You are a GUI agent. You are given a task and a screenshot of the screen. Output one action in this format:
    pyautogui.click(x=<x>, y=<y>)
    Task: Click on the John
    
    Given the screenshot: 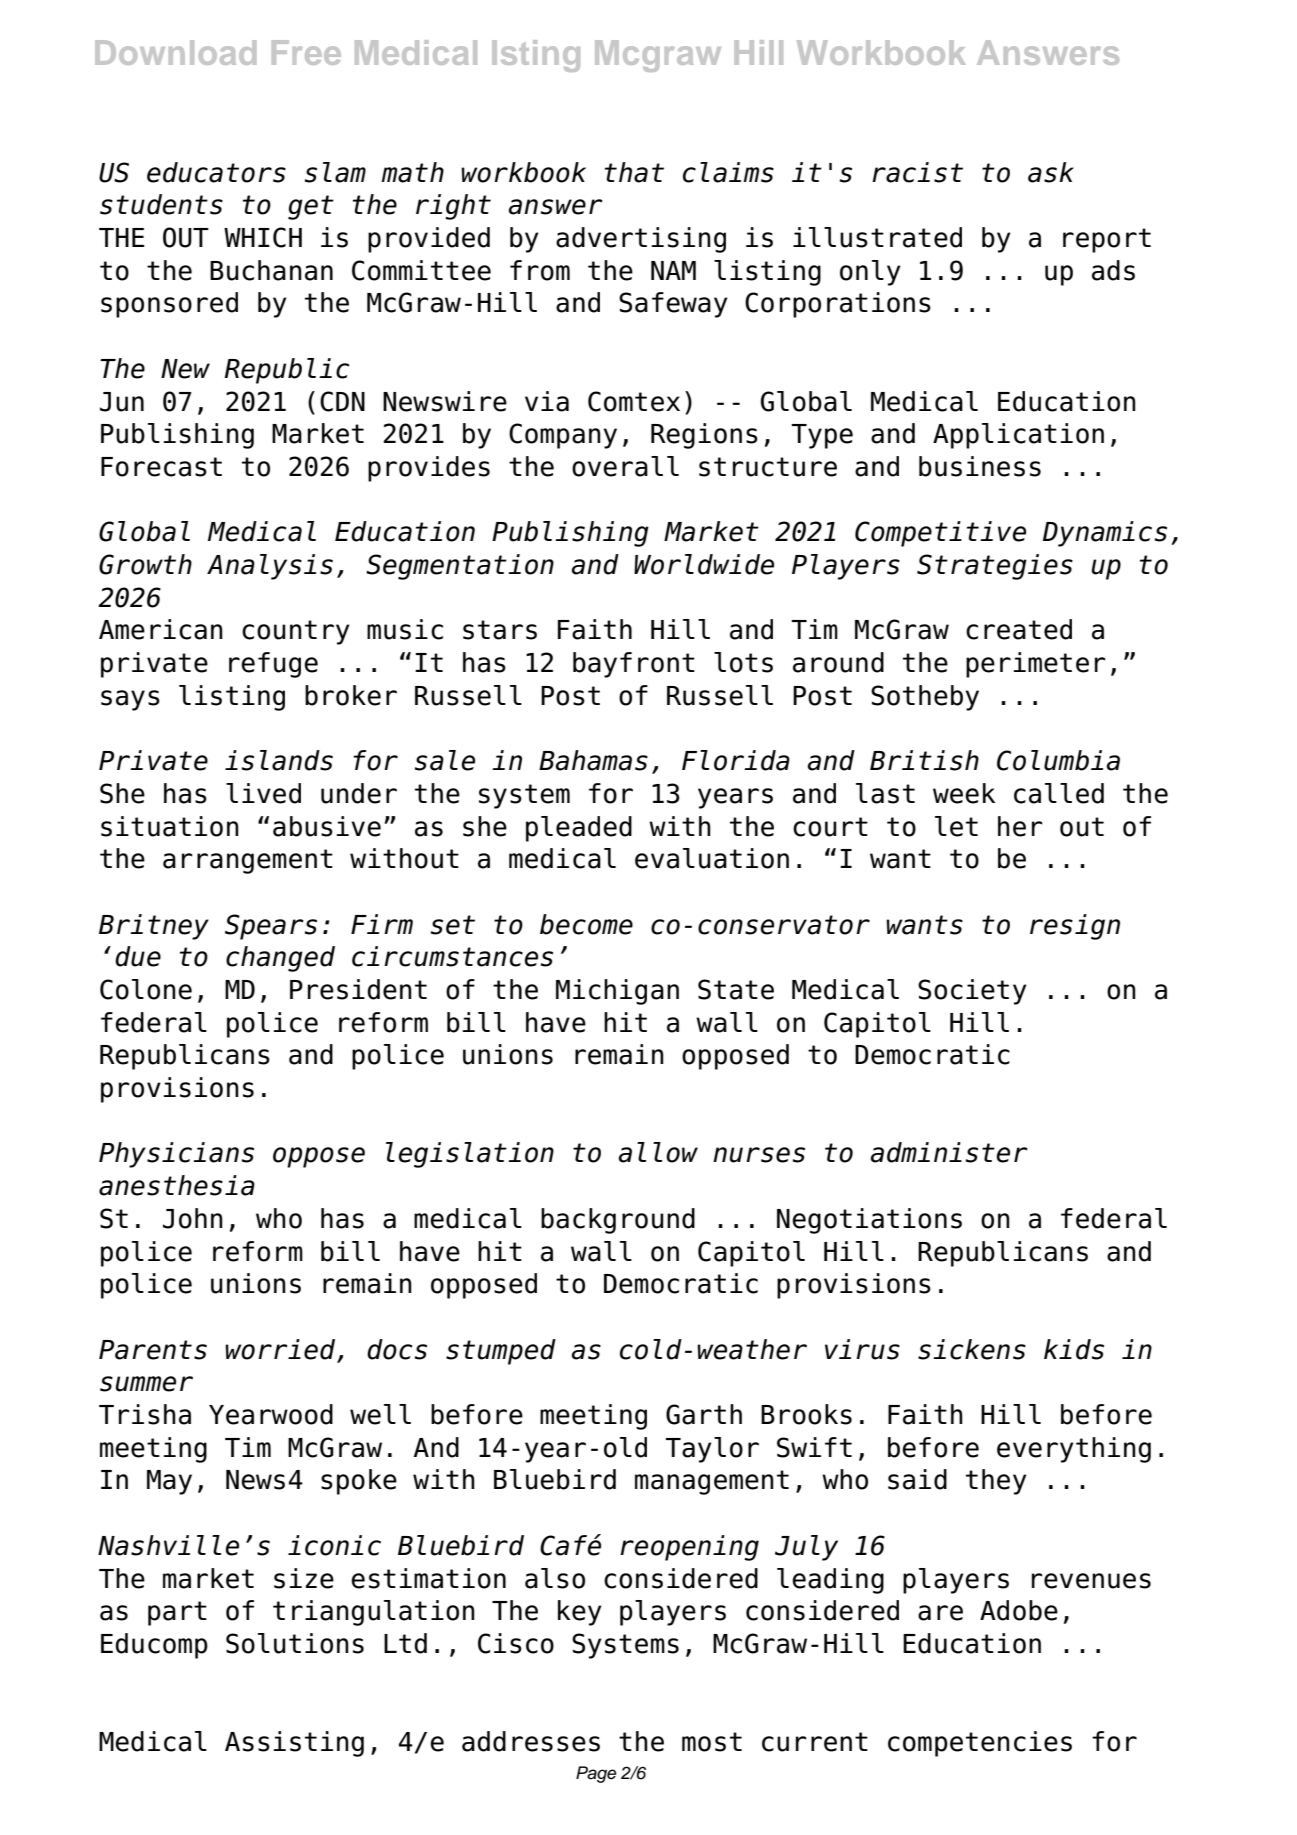 What is the action you would take?
    pyautogui.click(x=193, y=1218)
